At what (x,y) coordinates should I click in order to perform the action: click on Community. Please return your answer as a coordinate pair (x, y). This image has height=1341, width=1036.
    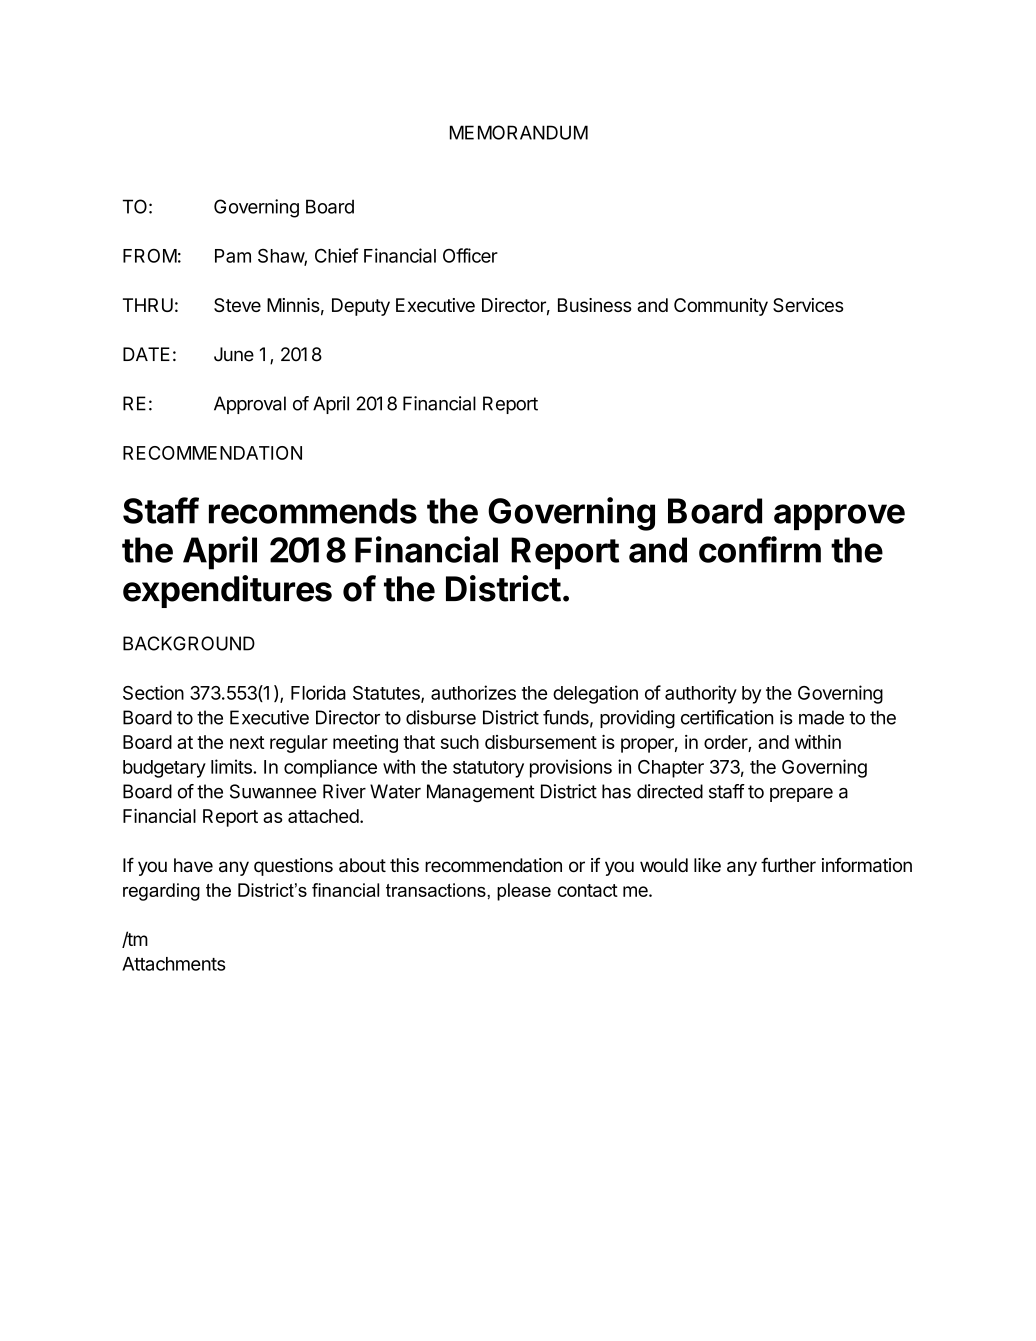
    Looking at the image, I should click on (721, 307).
